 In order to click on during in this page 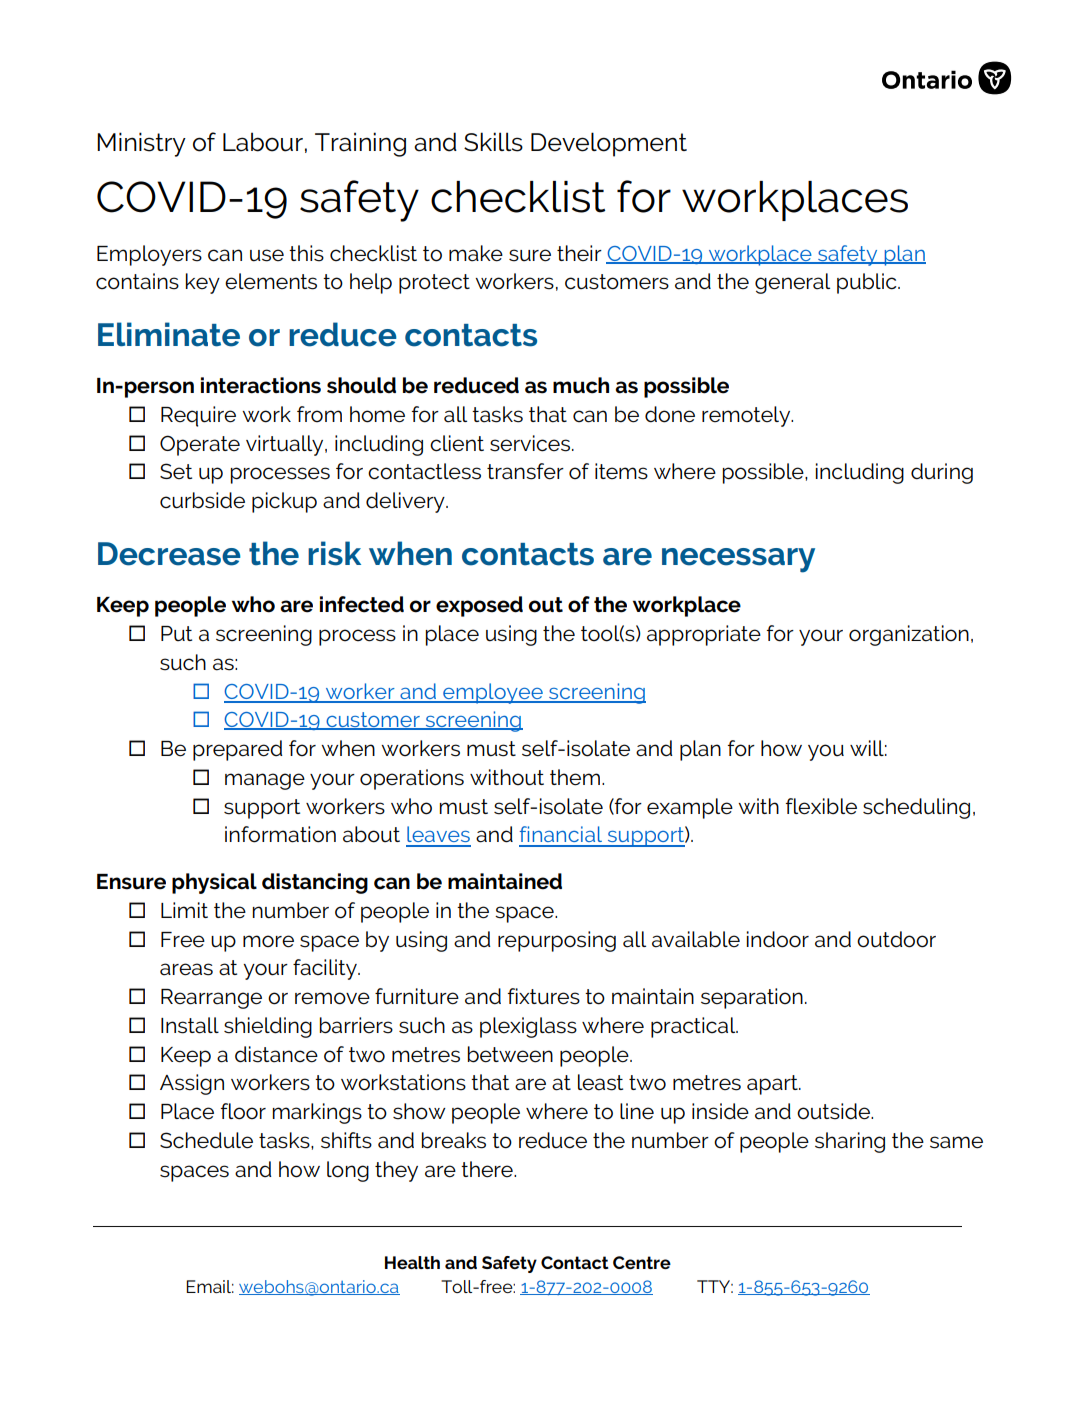, I will do `click(942, 473)`.
